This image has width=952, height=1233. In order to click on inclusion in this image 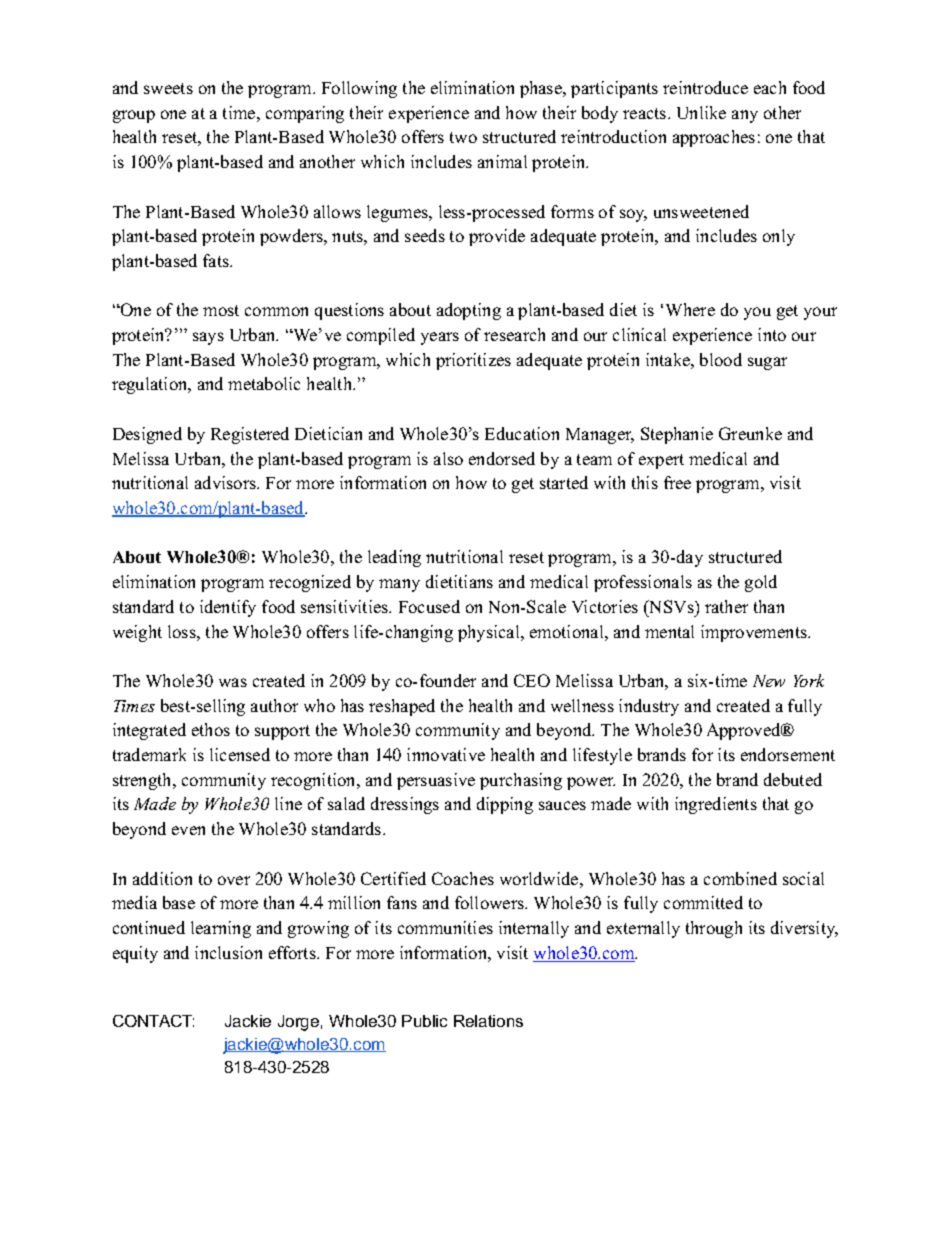, I will do `click(228, 952)`.
